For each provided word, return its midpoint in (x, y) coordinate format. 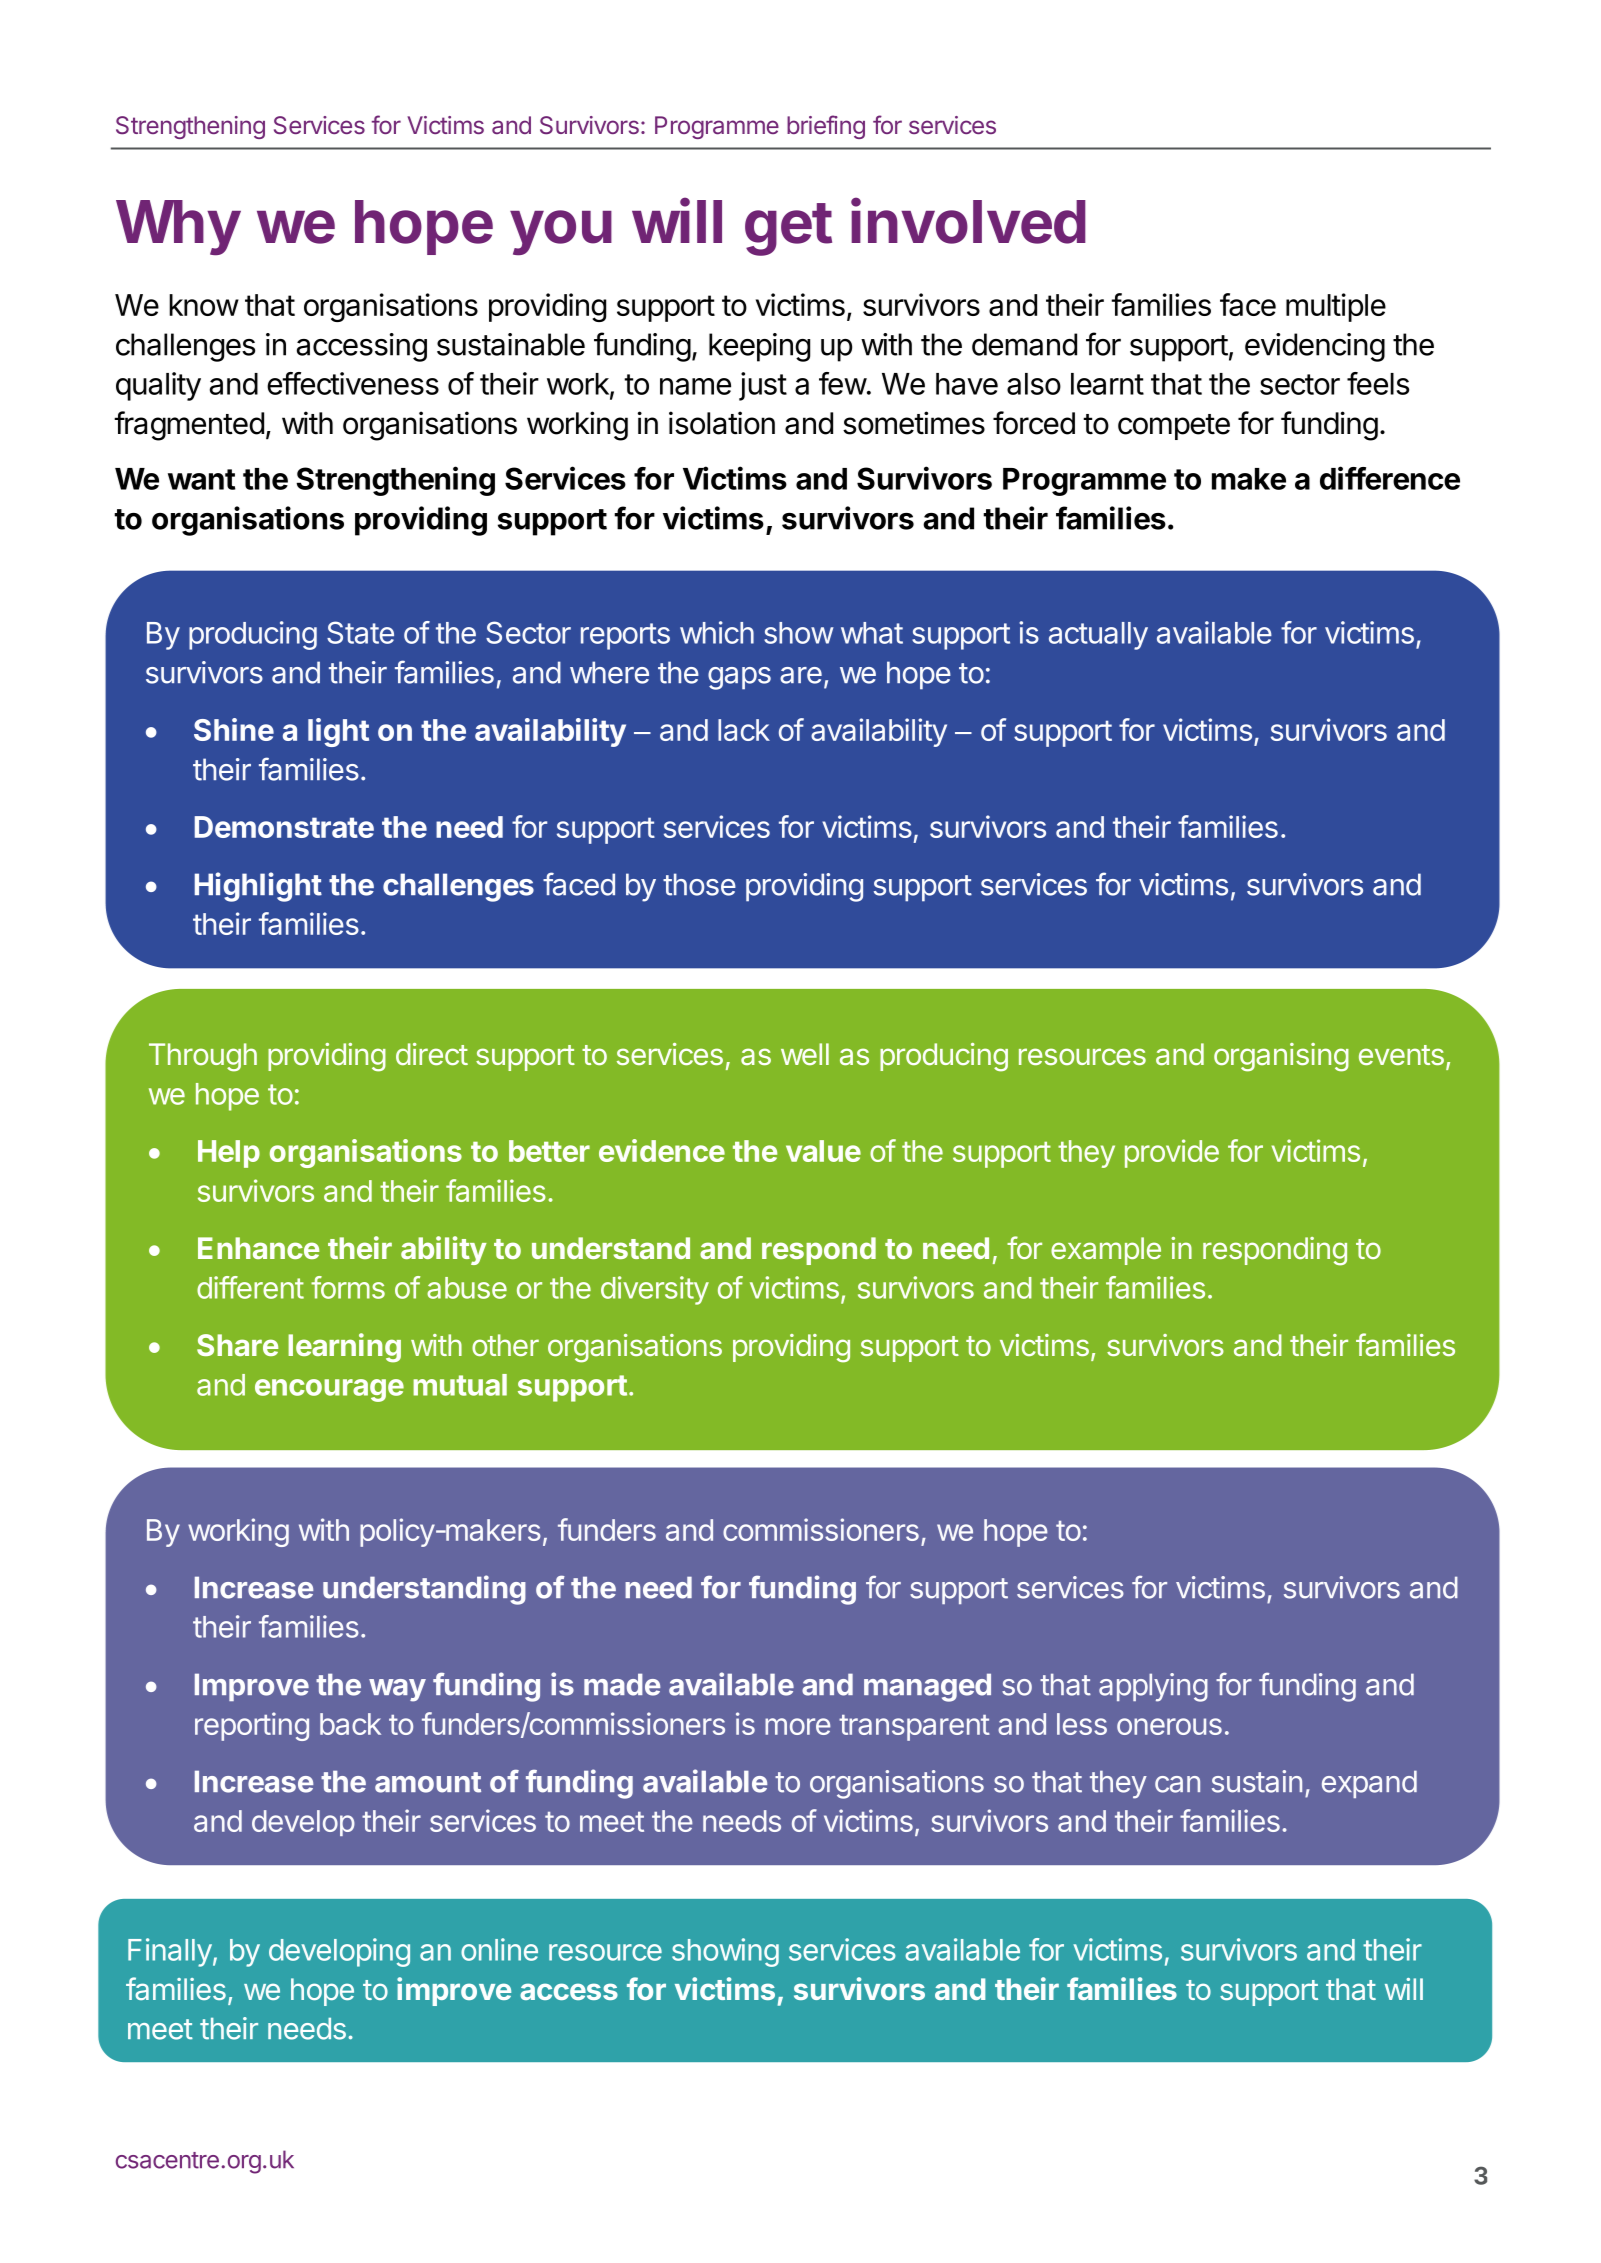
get (788, 229)
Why (178, 227)
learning (344, 1348)
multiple (1336, 307)
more (798, 1726)
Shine (234, 729)
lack (744, 730)
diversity (655, 1290)
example (1106, 1251)
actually (1098, 636)
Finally (170, 1952)
